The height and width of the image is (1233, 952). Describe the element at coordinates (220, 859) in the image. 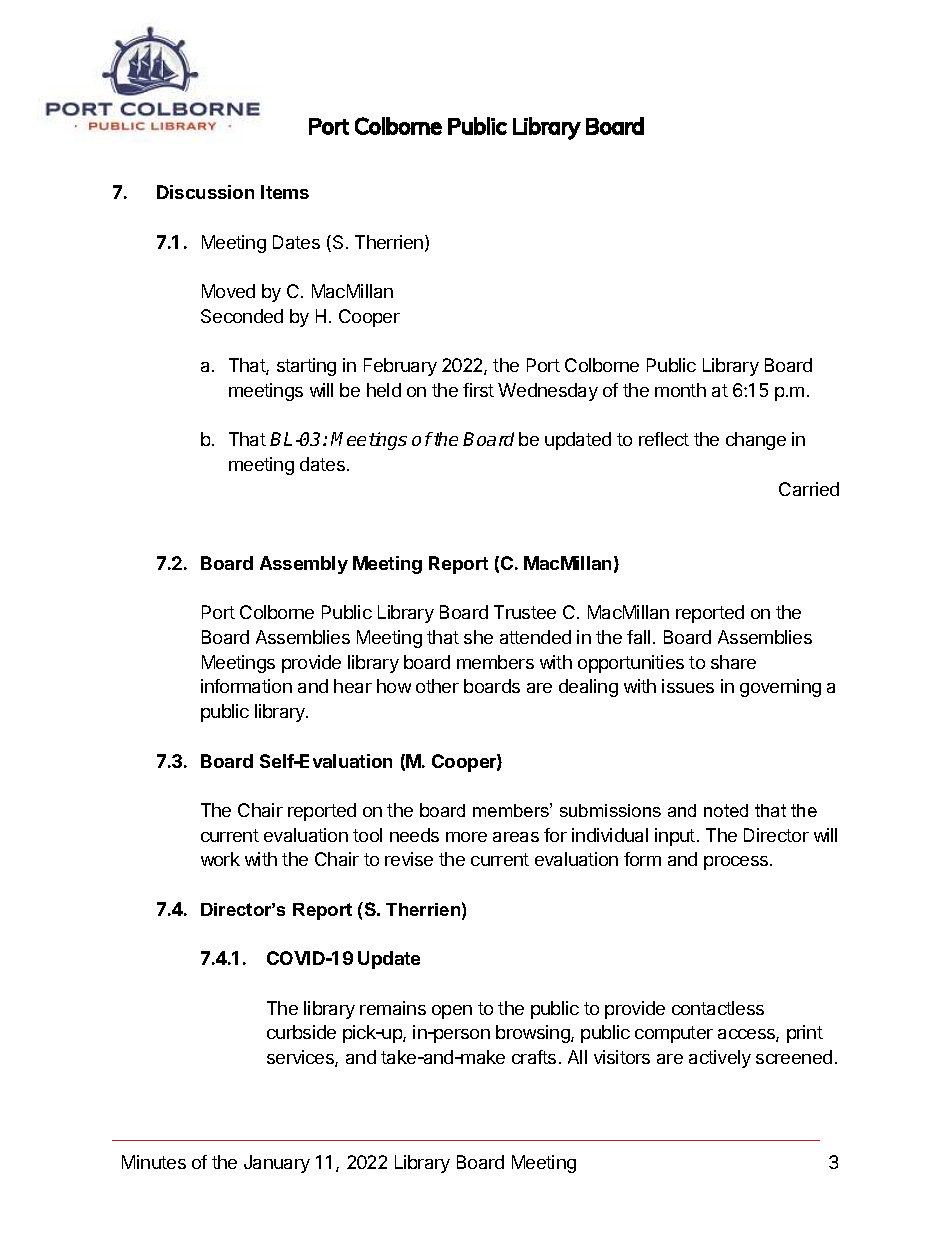

I see `work` at that location.
